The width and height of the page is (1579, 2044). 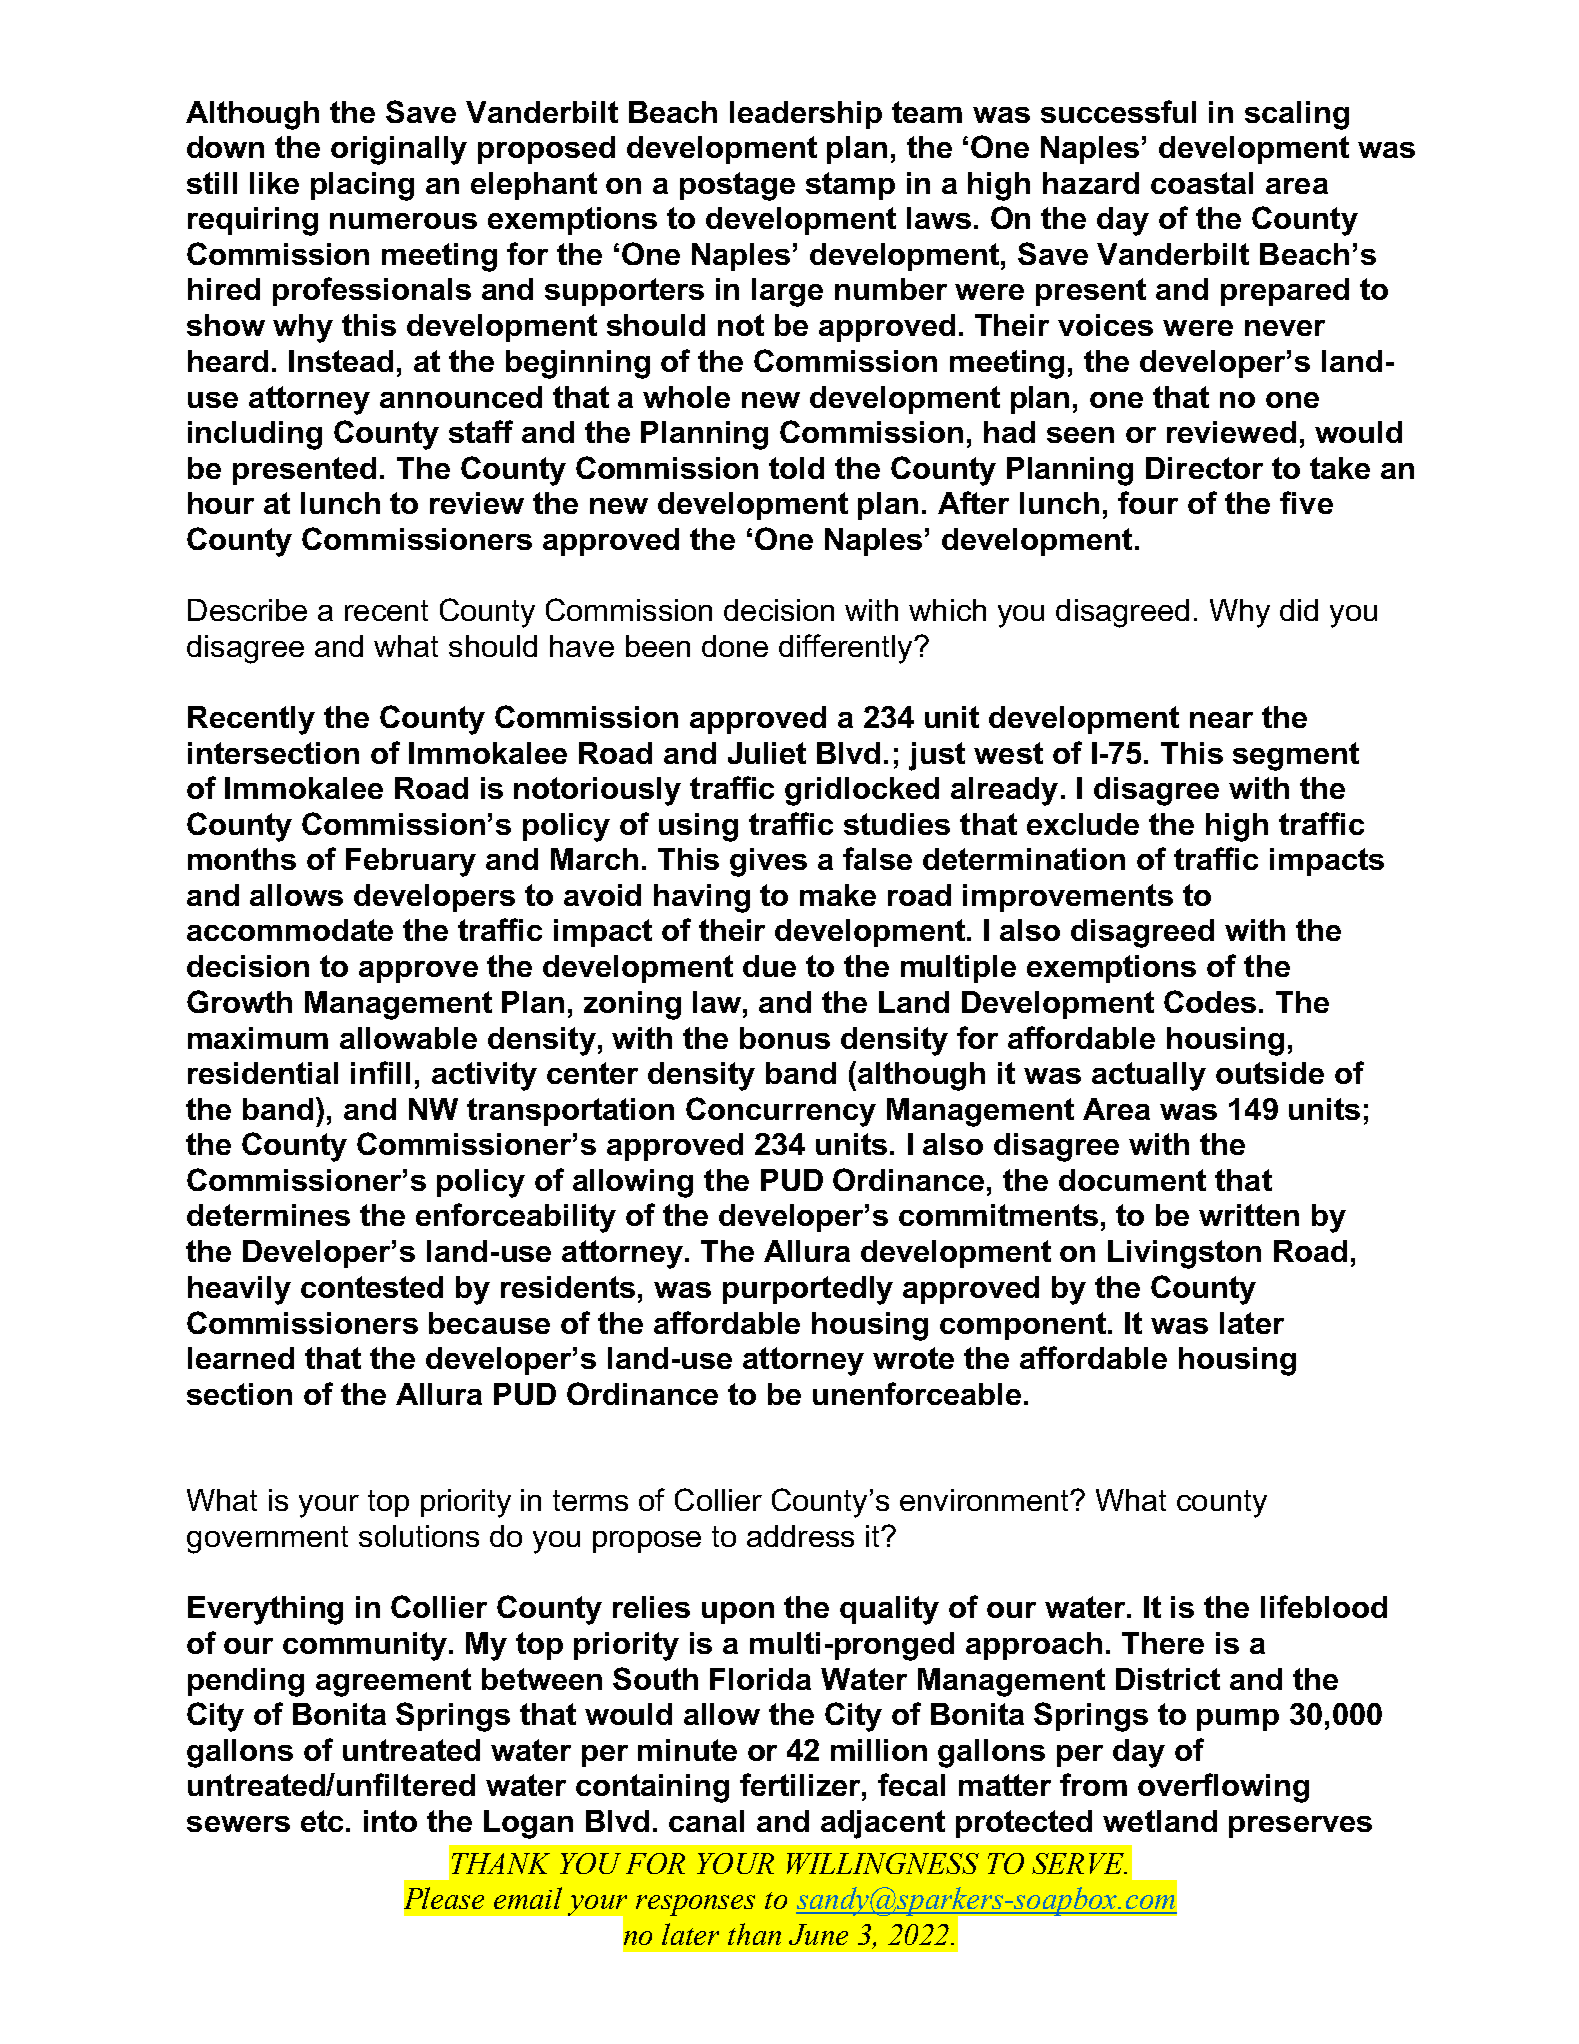 What do you see at coordinates (1299, 610) in the page?
I see `did` at bounding box center [1299, 610].
